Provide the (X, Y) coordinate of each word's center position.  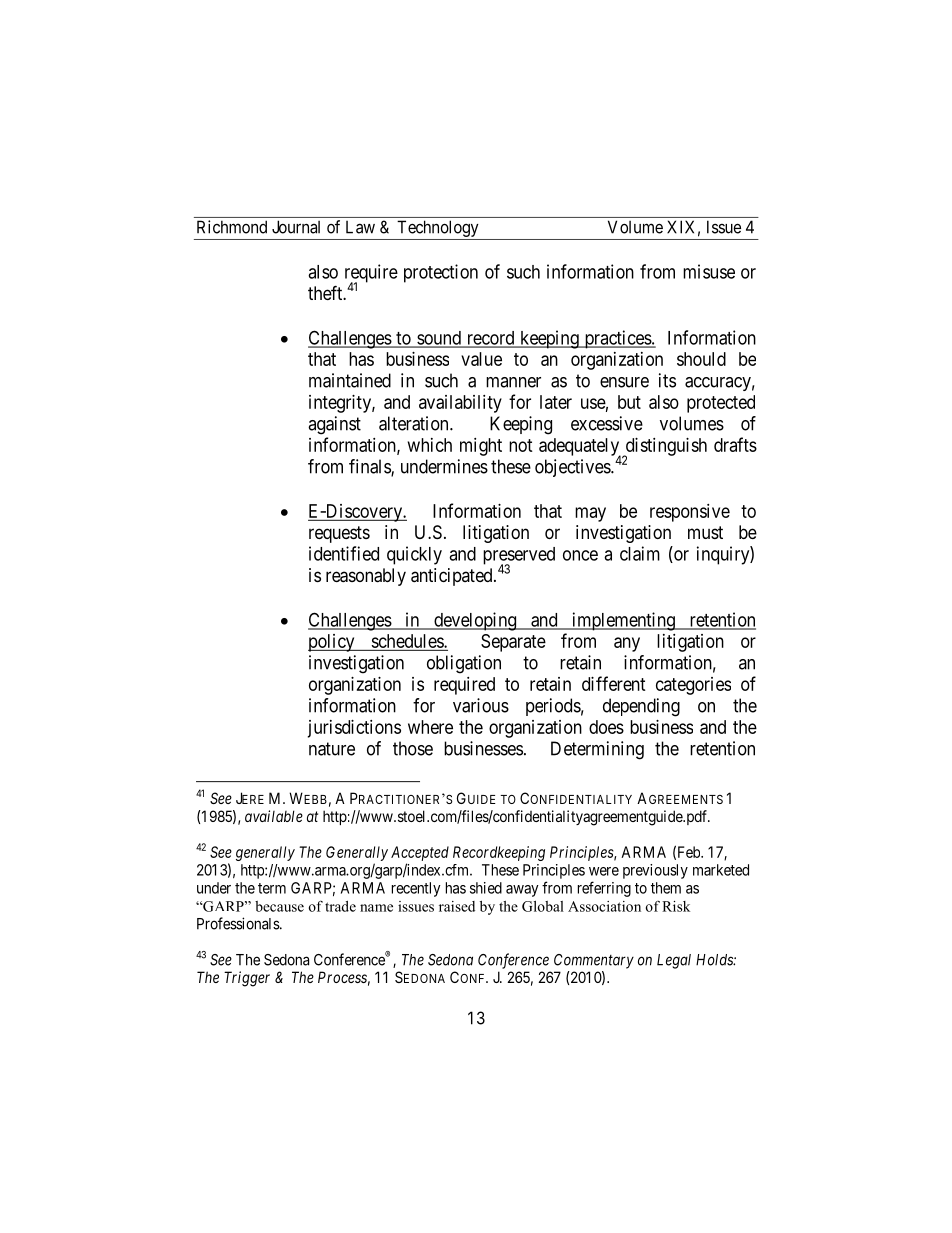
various (481, 705)
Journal (296, 227)
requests (339, 534)
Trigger (247, 979)
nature (332, 749)
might (481, 447)
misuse (709, 271)
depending (641, 707)
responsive (690, 513)
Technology (438, 230)
